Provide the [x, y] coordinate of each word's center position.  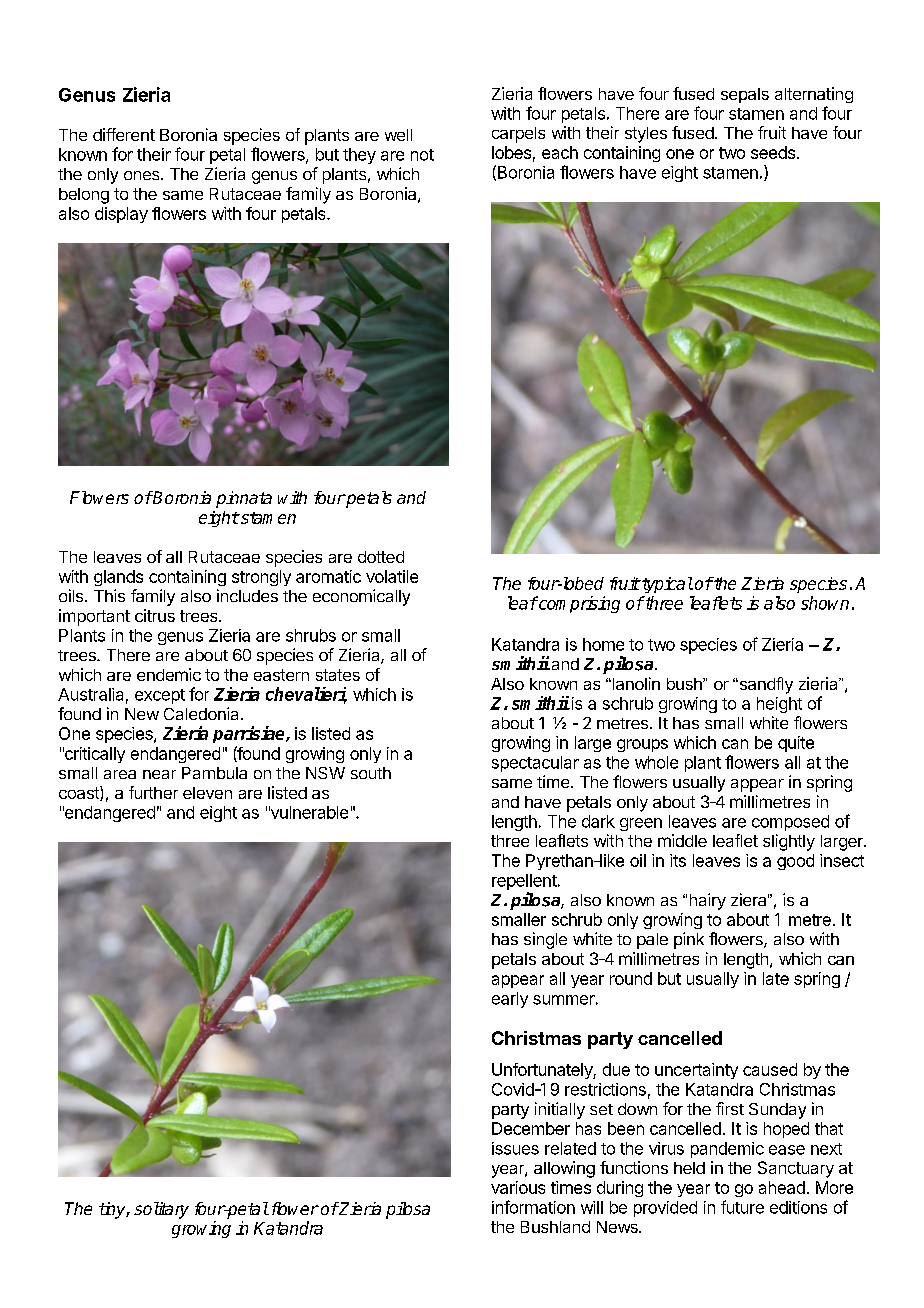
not [422, 155]
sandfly [765, 685]
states [338, 675]
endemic [169, 674]
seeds [773, 152]
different [124, 134]
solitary [161, 1210]
